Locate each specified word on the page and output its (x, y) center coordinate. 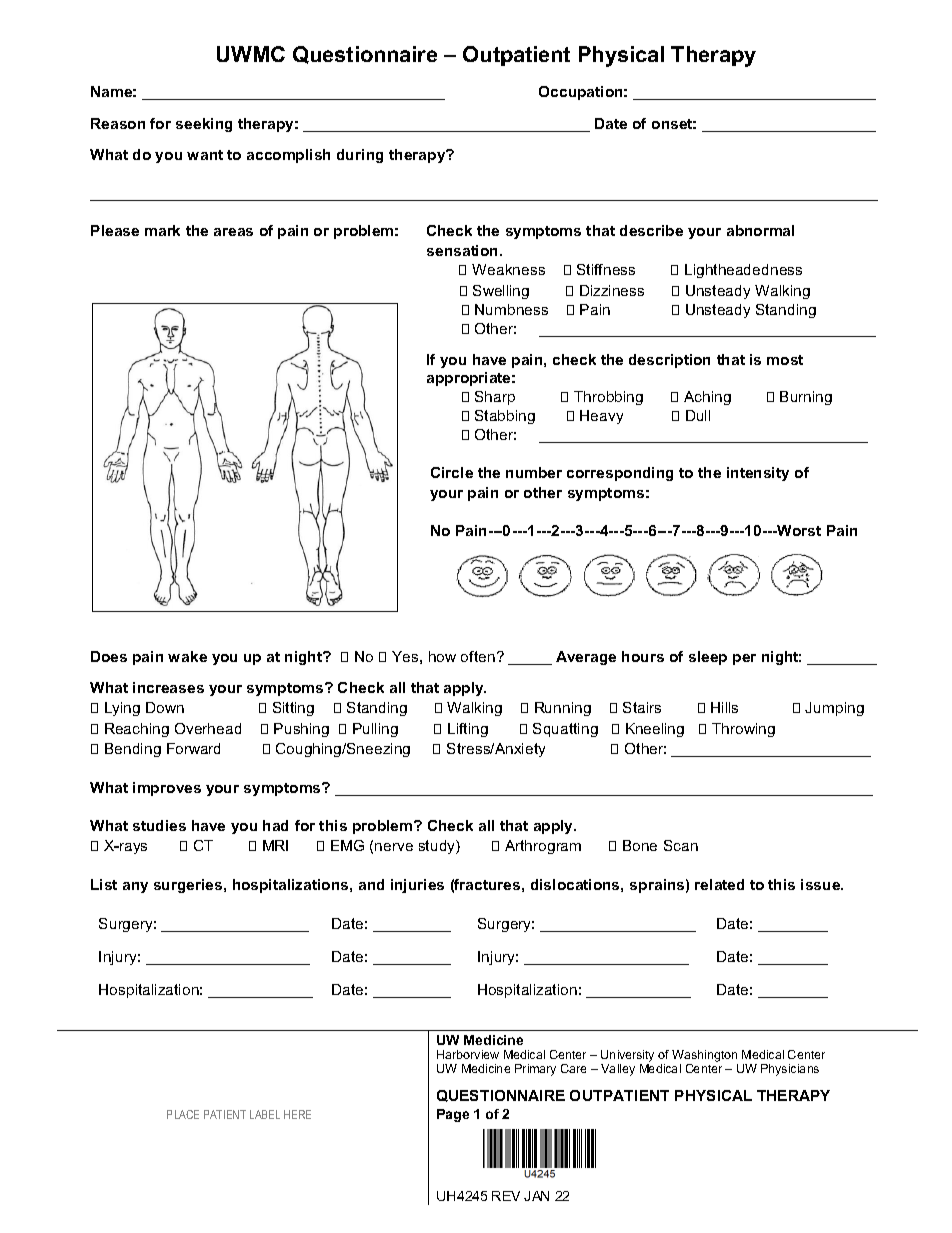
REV (506, 1196)
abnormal (760, 230)
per (744, 659)
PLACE (183, 1114)
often (478, 656)
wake (187, 656)
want (205, 155)
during (360, 156)
